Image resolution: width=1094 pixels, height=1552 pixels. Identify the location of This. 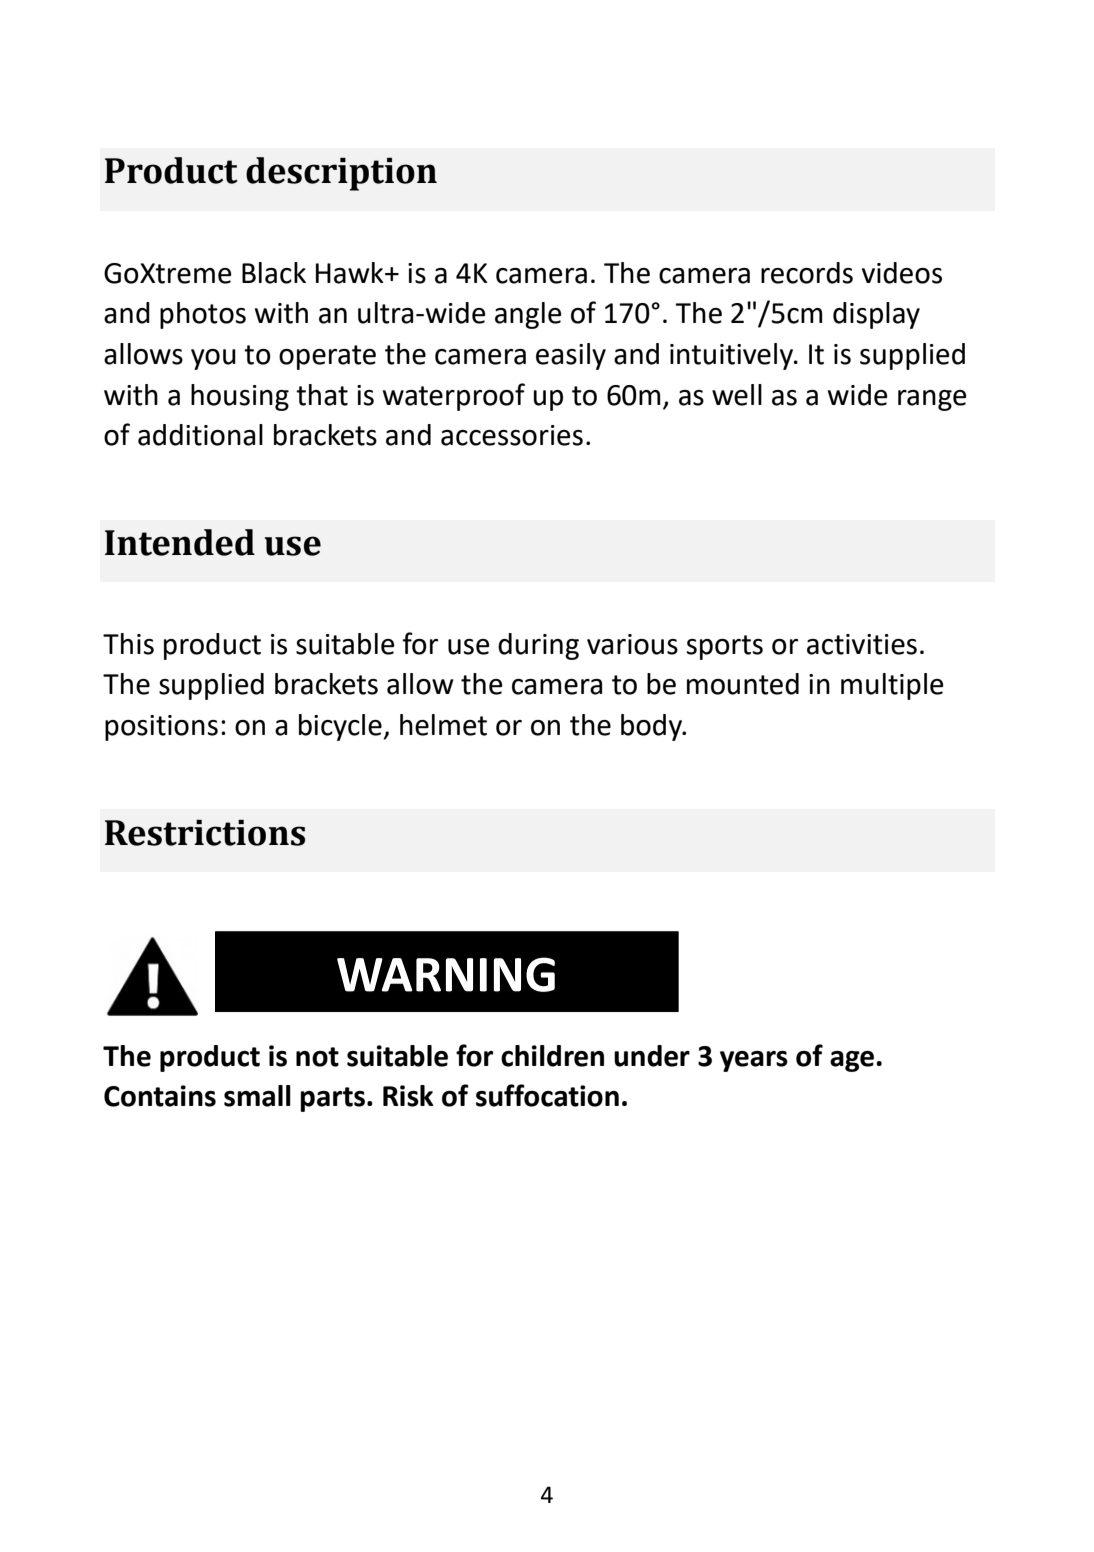
(128, 644).
